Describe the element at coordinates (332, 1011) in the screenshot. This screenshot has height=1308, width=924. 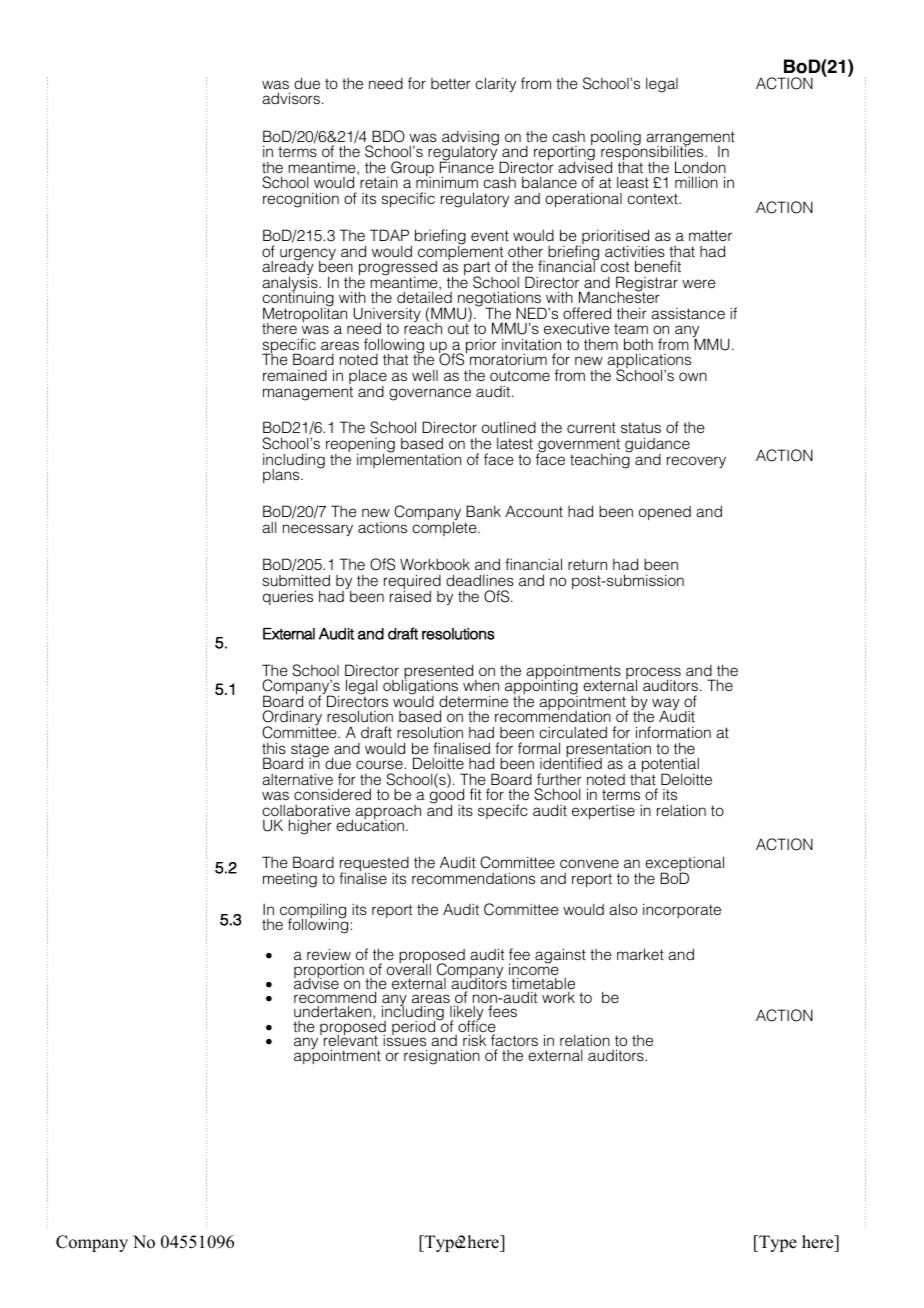
I see `undertaken` at that location.
